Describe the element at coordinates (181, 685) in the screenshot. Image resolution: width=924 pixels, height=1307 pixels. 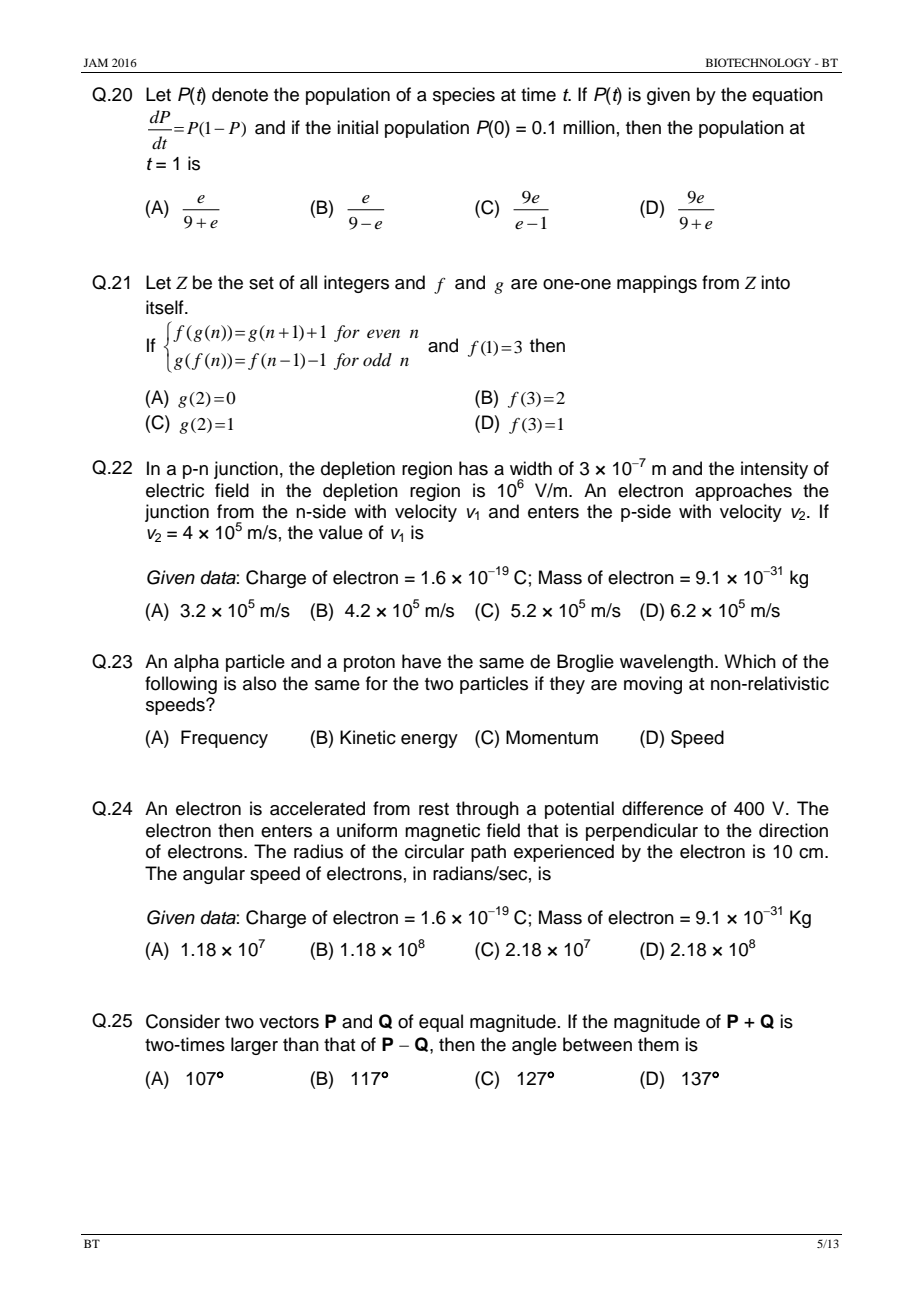
I see `following` at that location.
